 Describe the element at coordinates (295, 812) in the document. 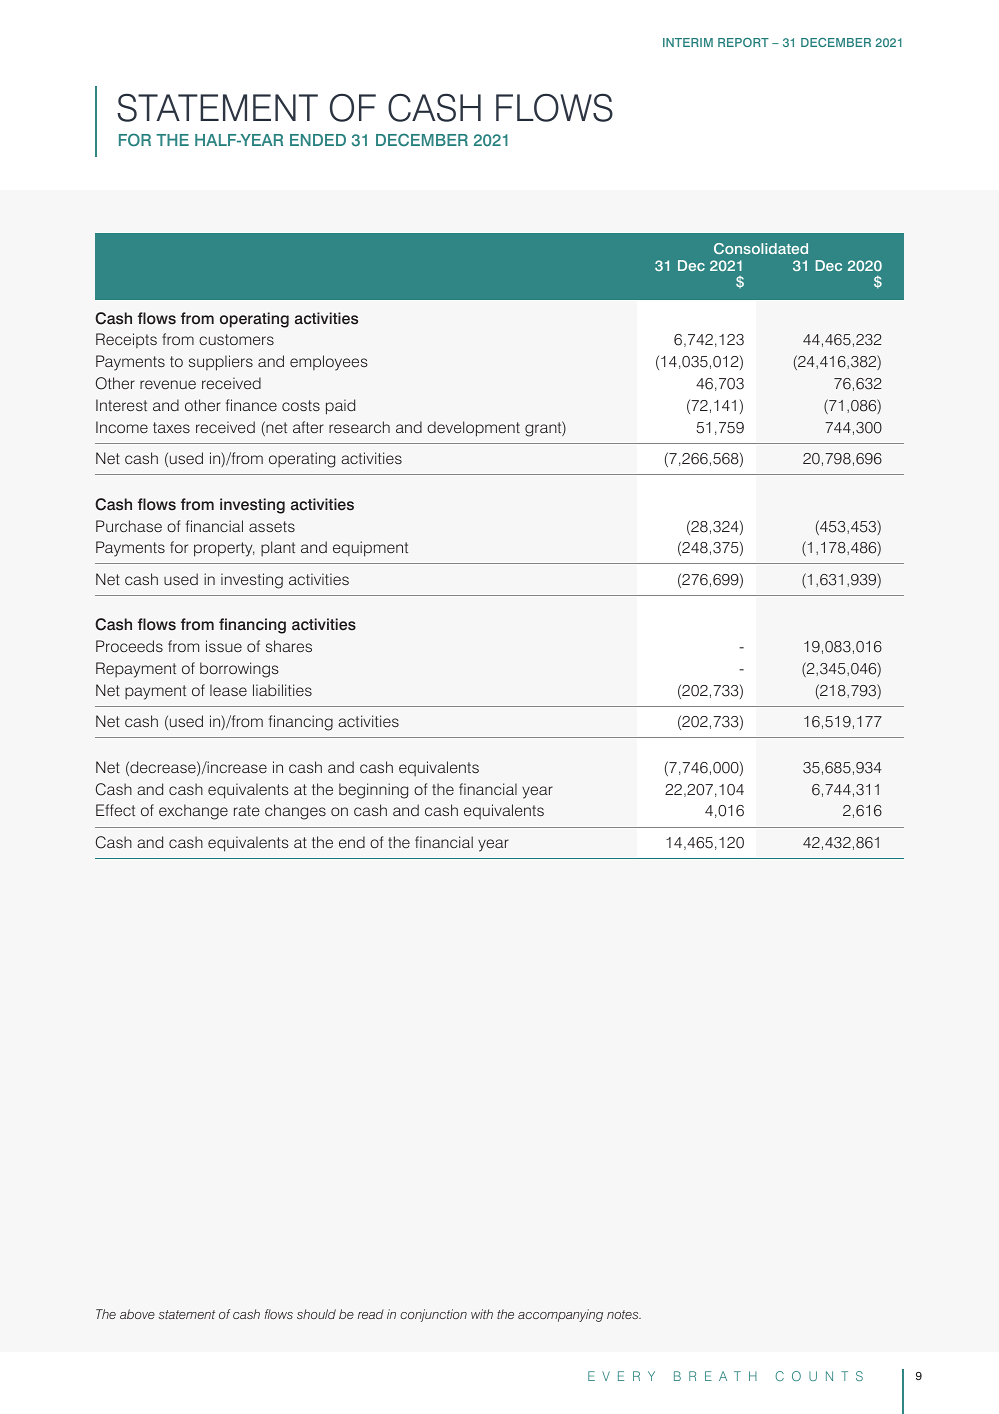

I see `changes` at that location.
